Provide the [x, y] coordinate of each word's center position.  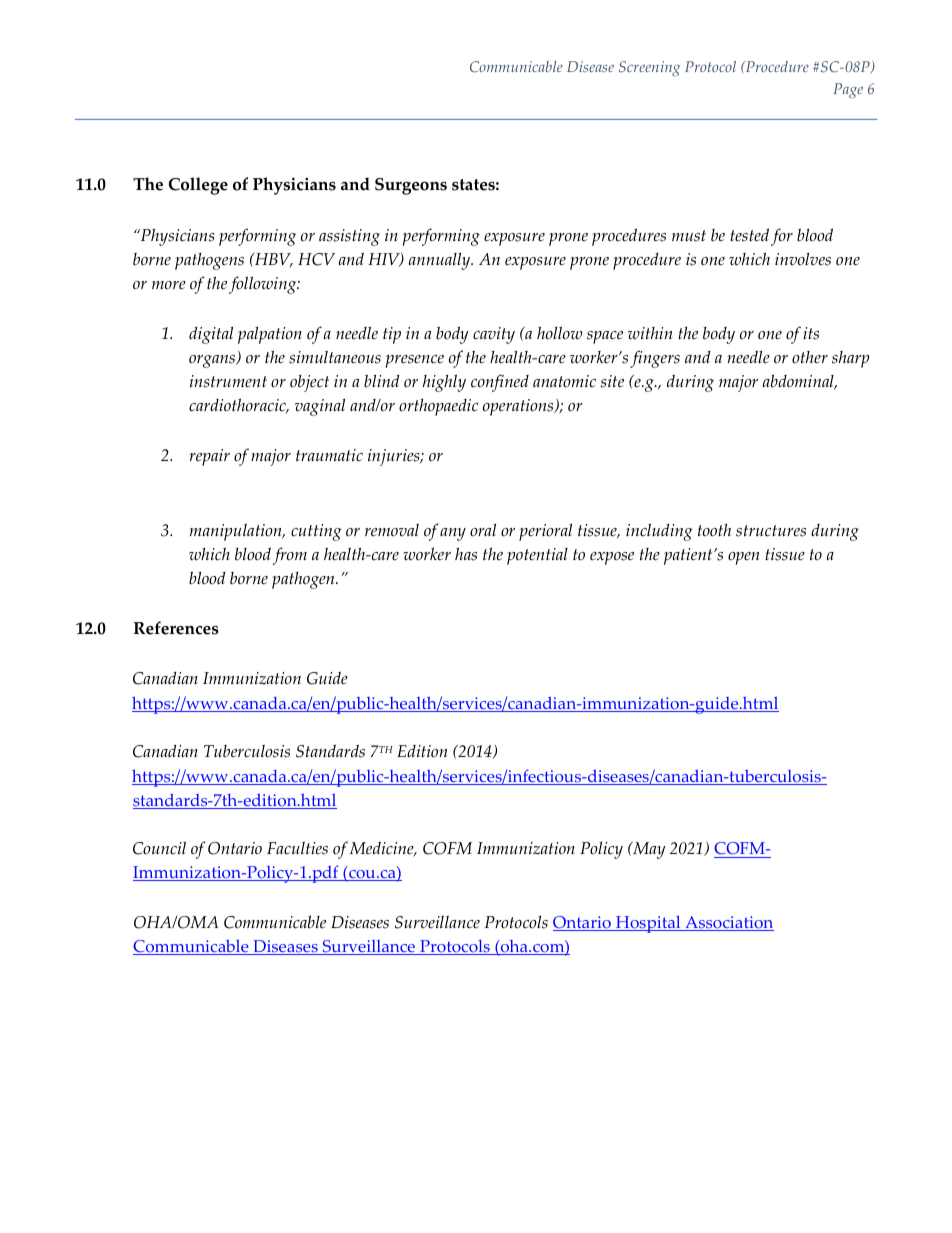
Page [848, 90]
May [648, 850]
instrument [228, 381]
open [744, 558]
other [810, 357]
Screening [649, 68]
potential [537, 556]
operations [519, 407]
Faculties [297, 848]
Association [728, 923]
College [198, 186]
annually [441, 261]
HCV [316, 259]
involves [803, 259]
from [290, 556]
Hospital [648, 924]
